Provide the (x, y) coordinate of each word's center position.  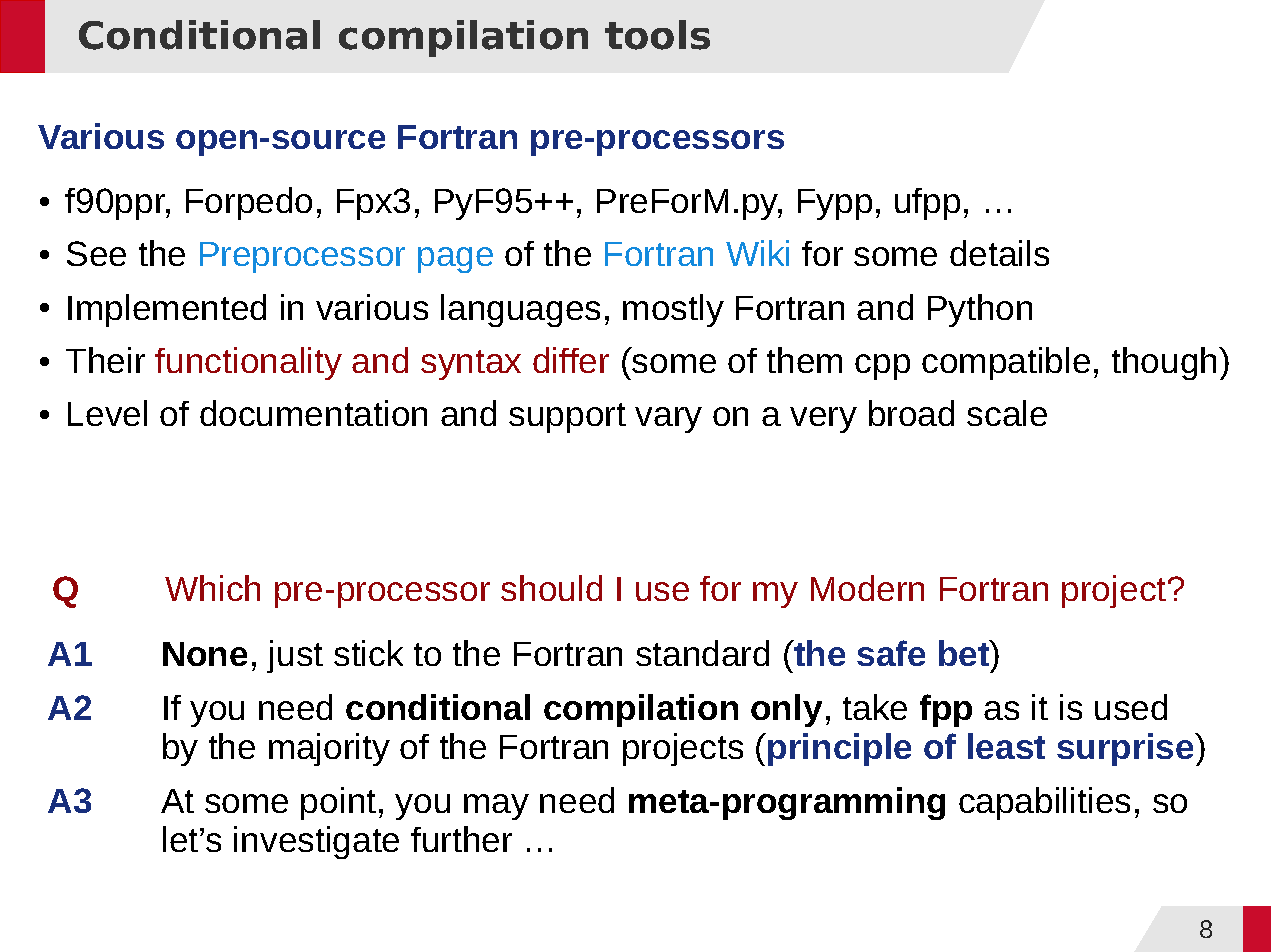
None (205, 654)
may (496, 807)
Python (980, 310)
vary (668, 420)
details (999, 253)
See (96, 253)
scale (1007, 413)
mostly (673, 310)
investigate (316, 842)
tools (657, 35)
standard (702, 653)
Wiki (757, 253)
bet (965, 653)
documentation (313, 413)
